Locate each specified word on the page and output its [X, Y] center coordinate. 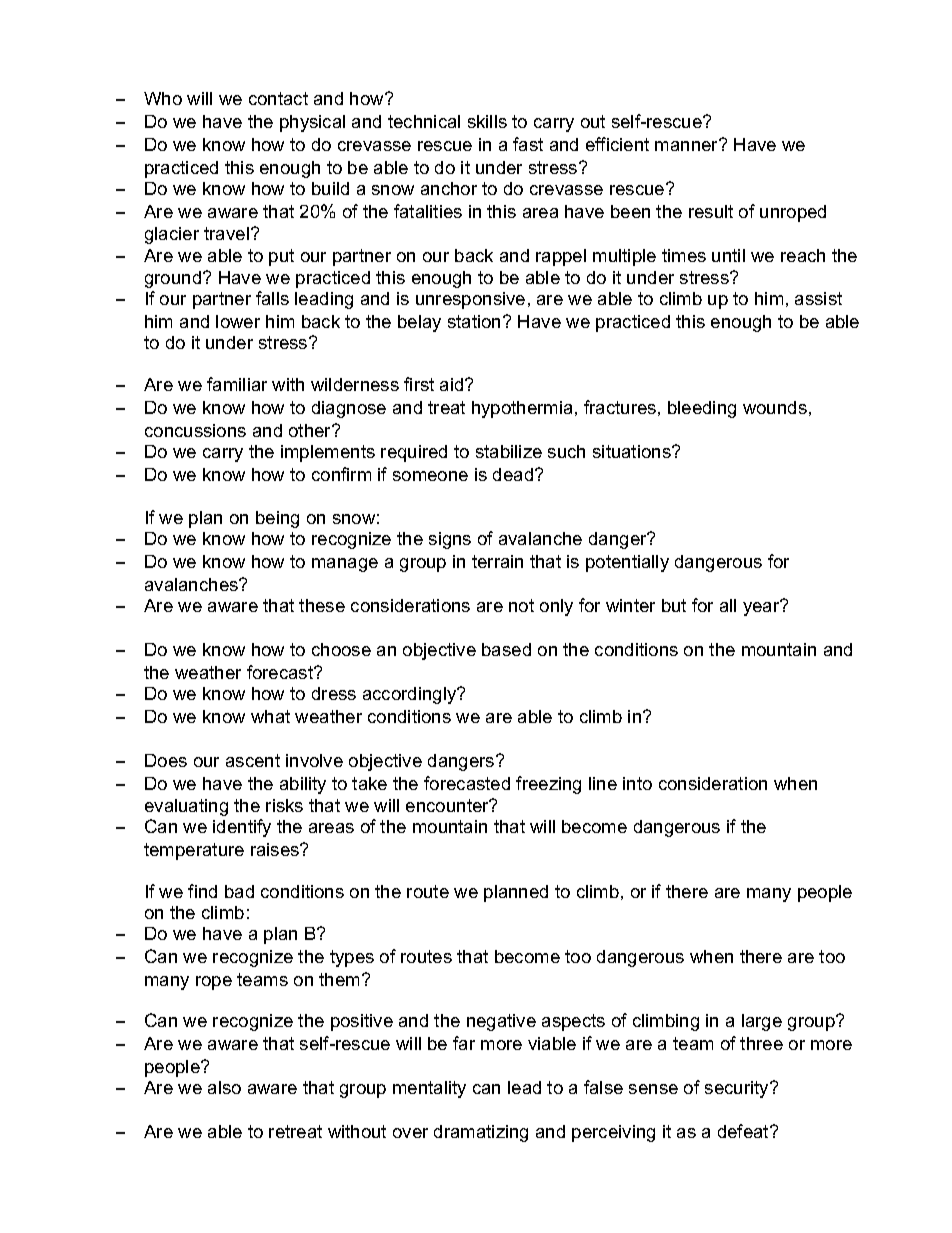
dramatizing [481, 1133]
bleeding [702, 409]
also [224, 1087]
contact [278, 98]
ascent [253, 760]
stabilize [509, 451]
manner [688, 145]
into [637, 783]
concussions [195, 430]
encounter [449, 805]
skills [487, 121]
